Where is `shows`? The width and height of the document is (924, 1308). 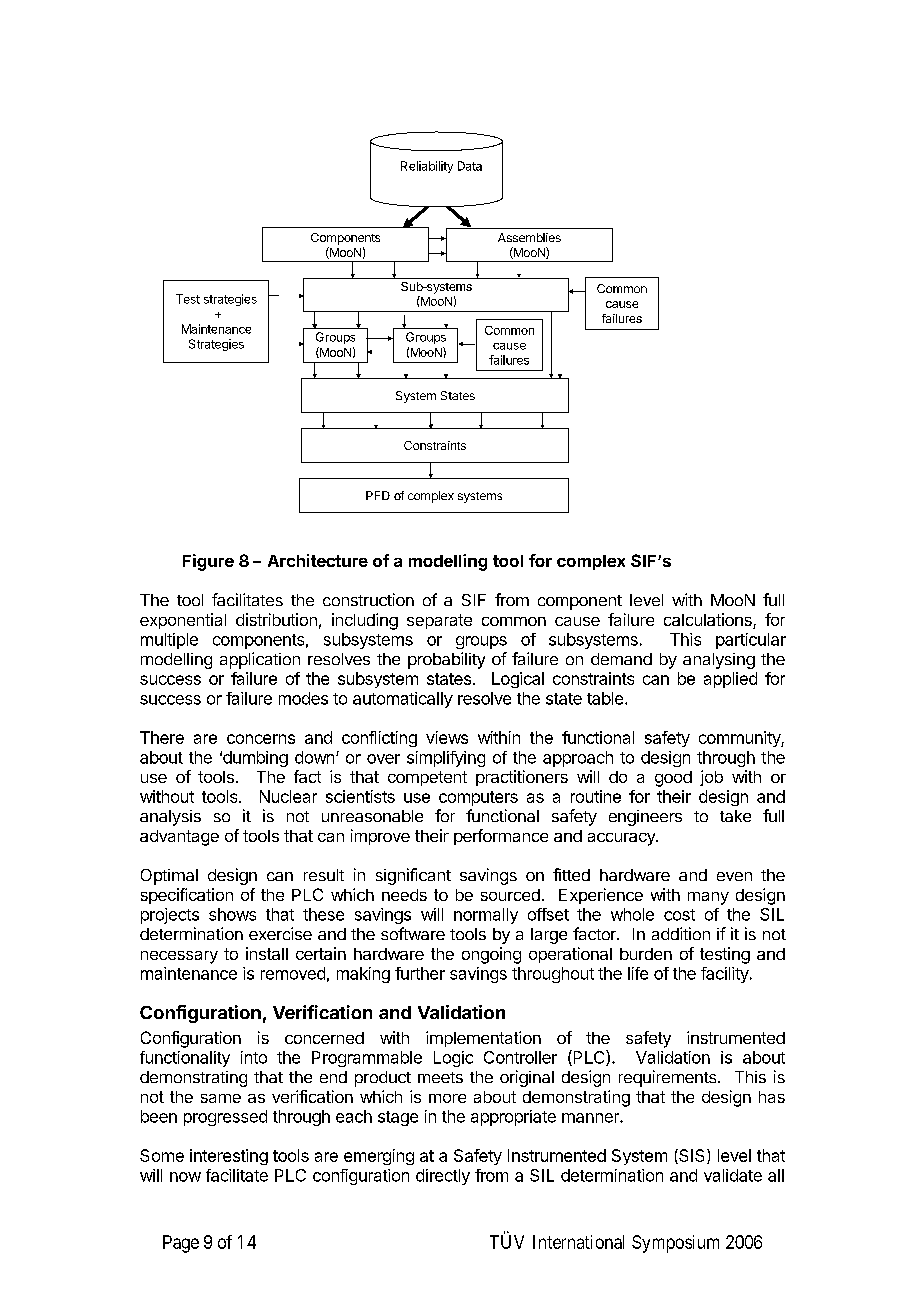 shows is located at coordinates (232, 914).
